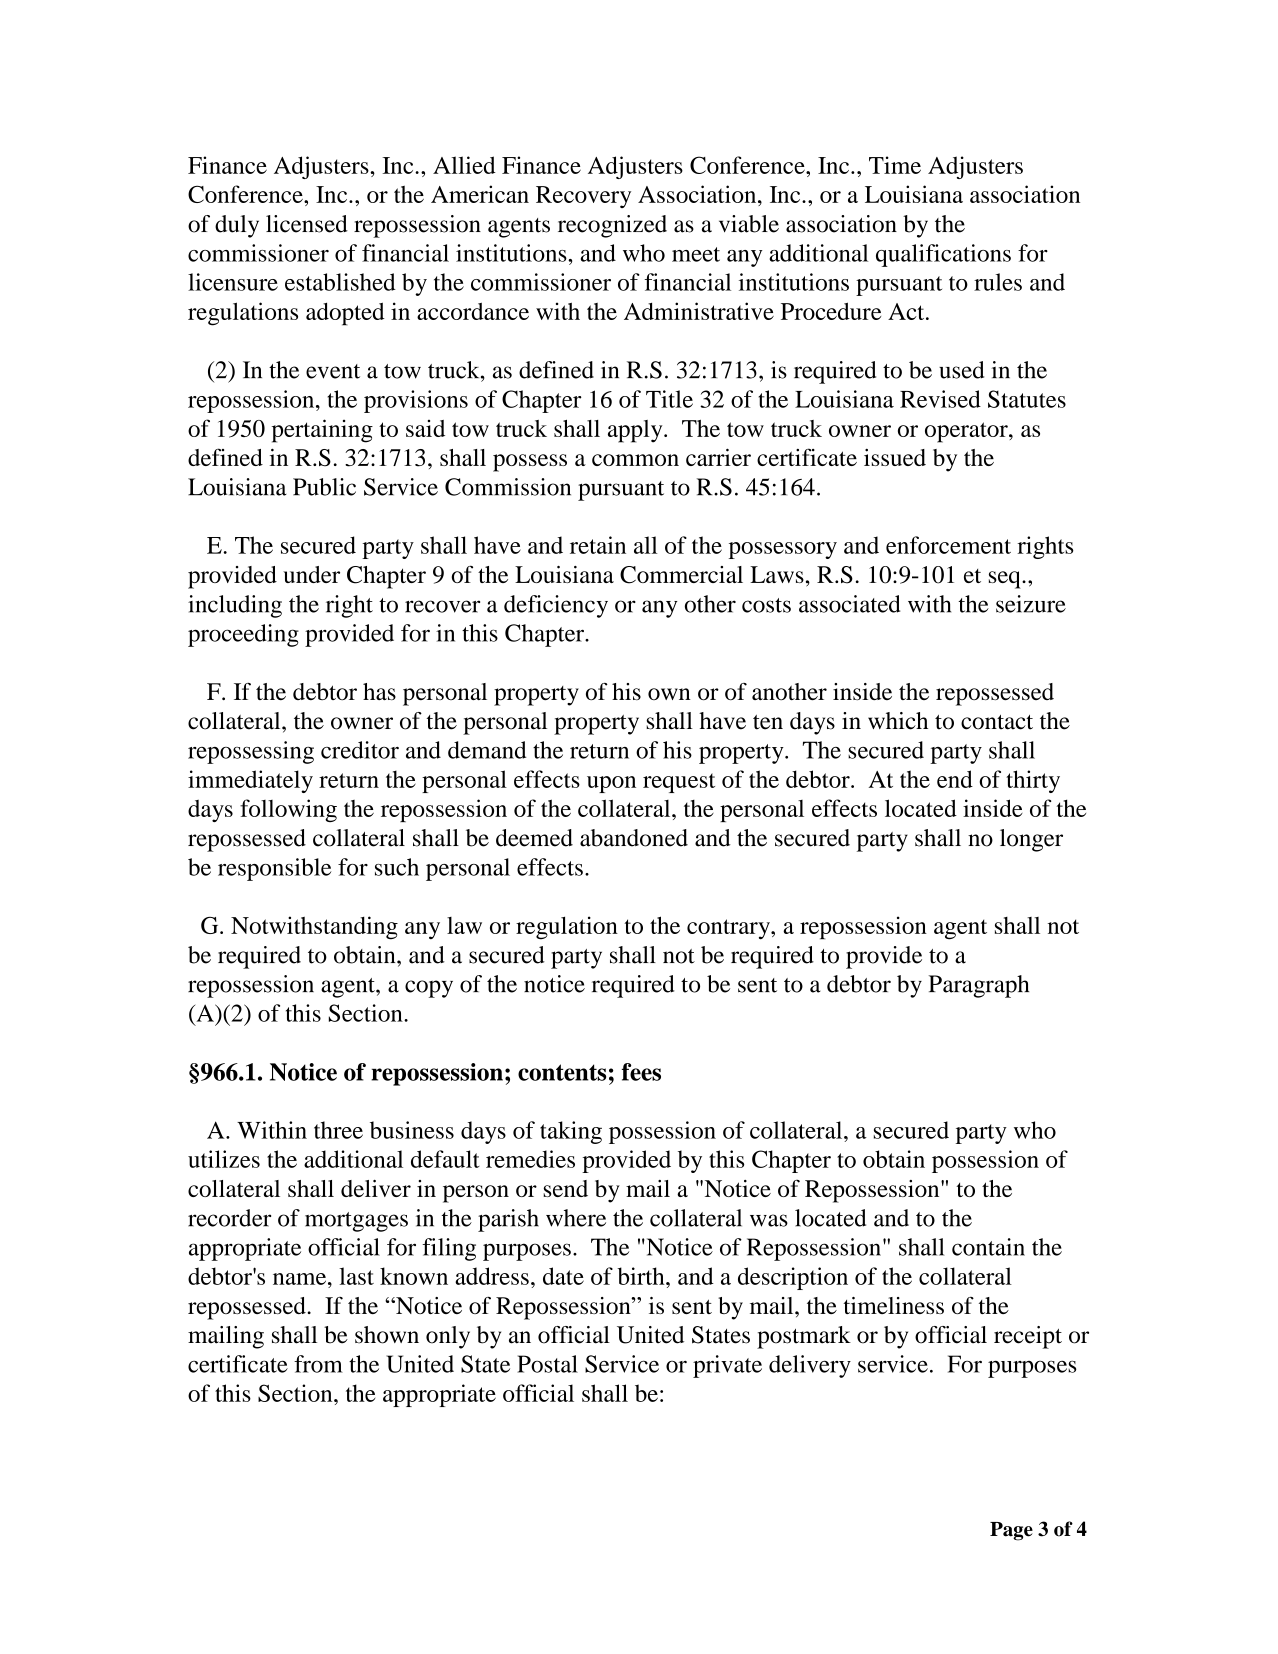  Describe the element at coordinates (318, 1364) in the screenshot. I see `from` at that location.
